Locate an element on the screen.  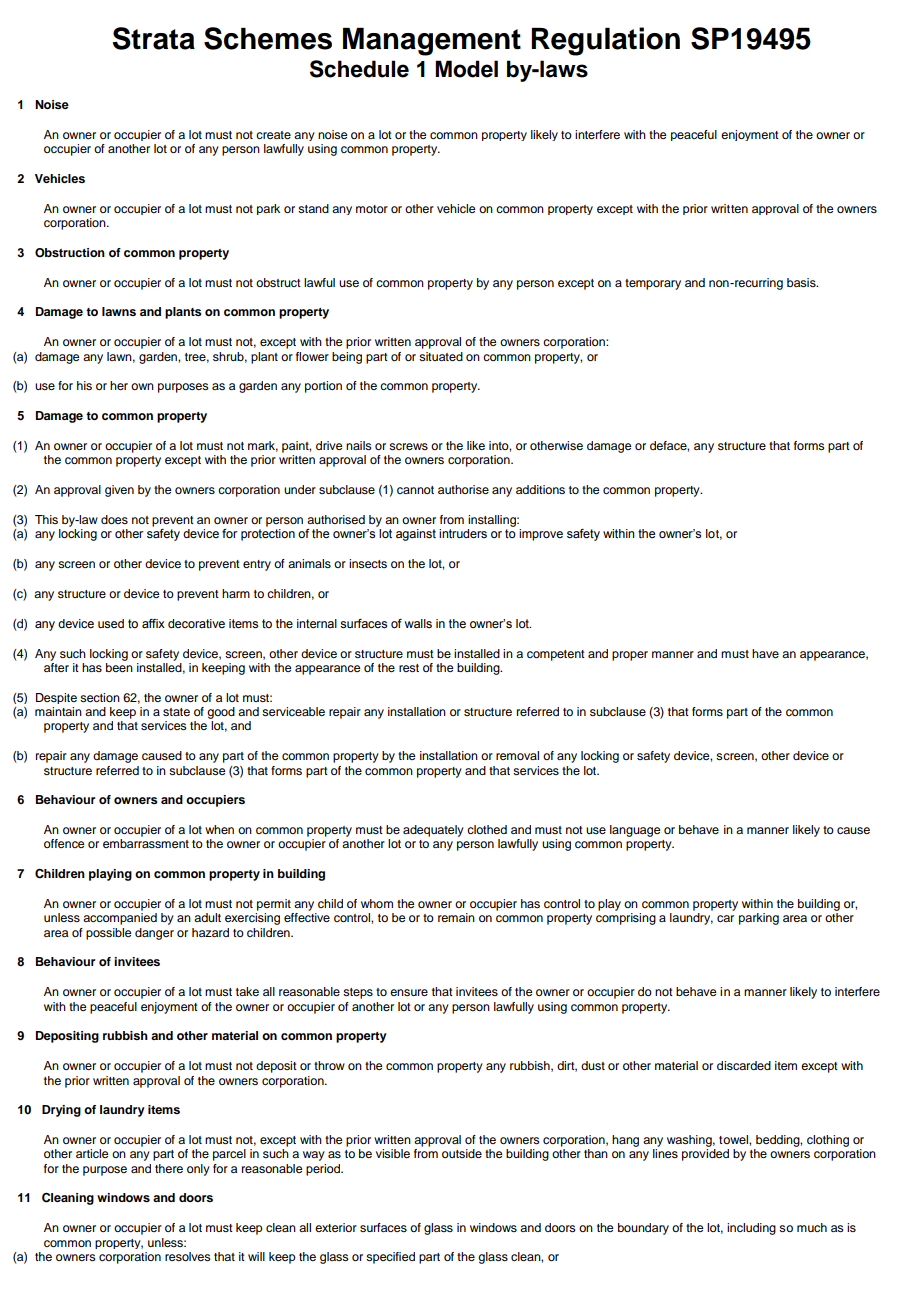
basis is located at coordinates (802, 282).
